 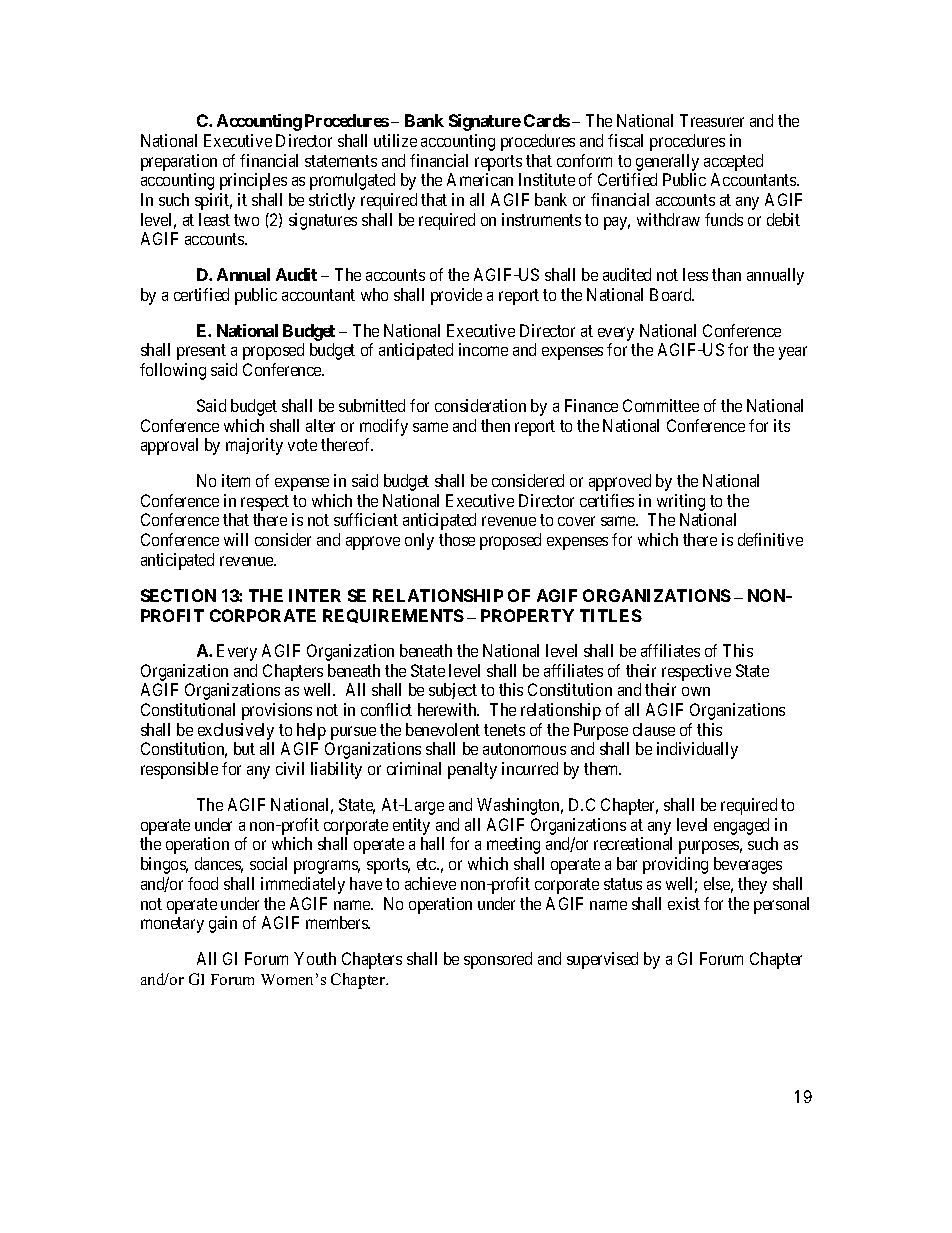 What do you see at coordinates (480, 179) in the document?
I see `American` at bounding box center [480, 179].
